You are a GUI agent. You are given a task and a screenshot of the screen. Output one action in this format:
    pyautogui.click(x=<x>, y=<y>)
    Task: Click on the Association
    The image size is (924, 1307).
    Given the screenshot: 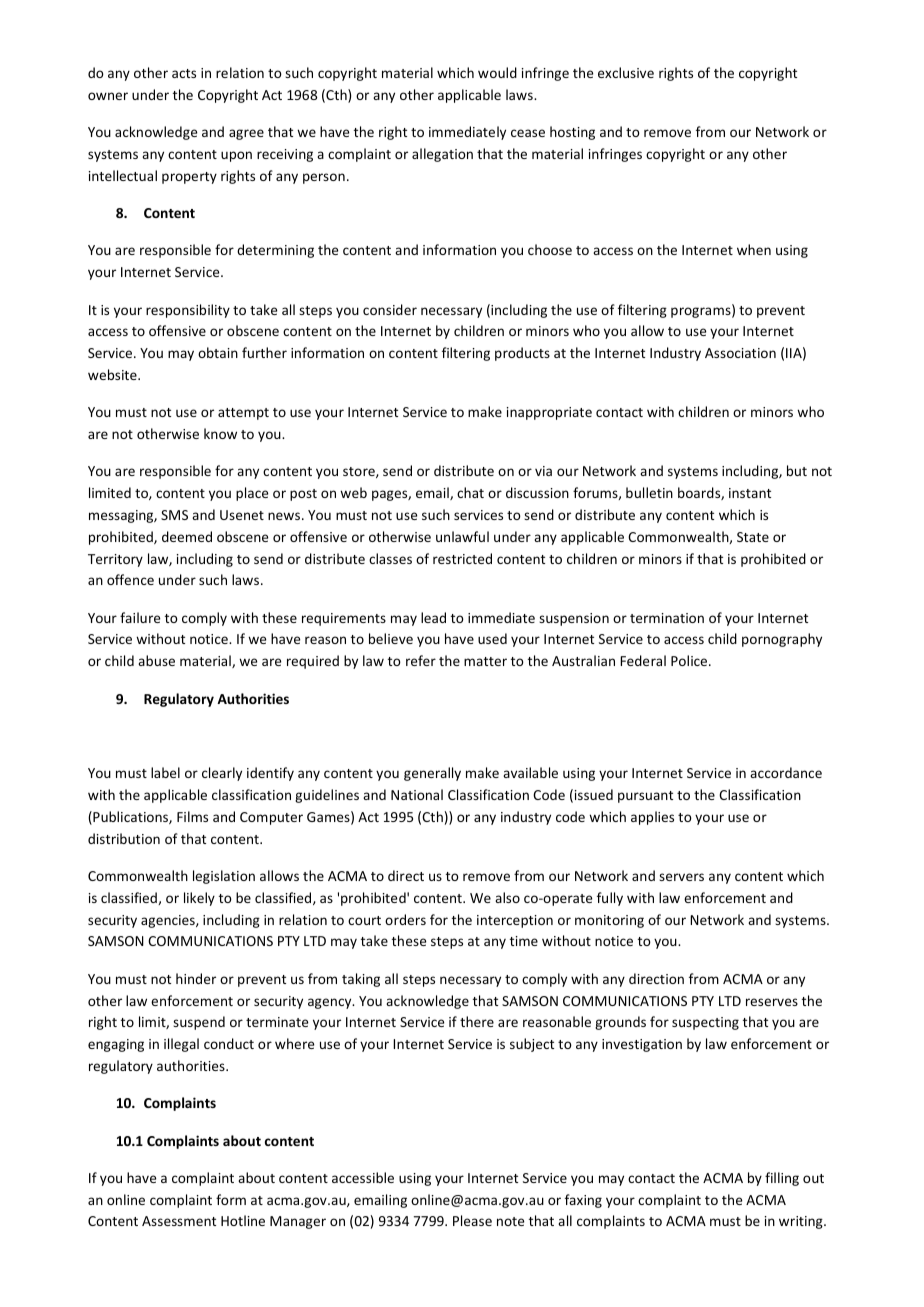 What is the action you would take?
    pyautogui.click(x=740, y=353)
